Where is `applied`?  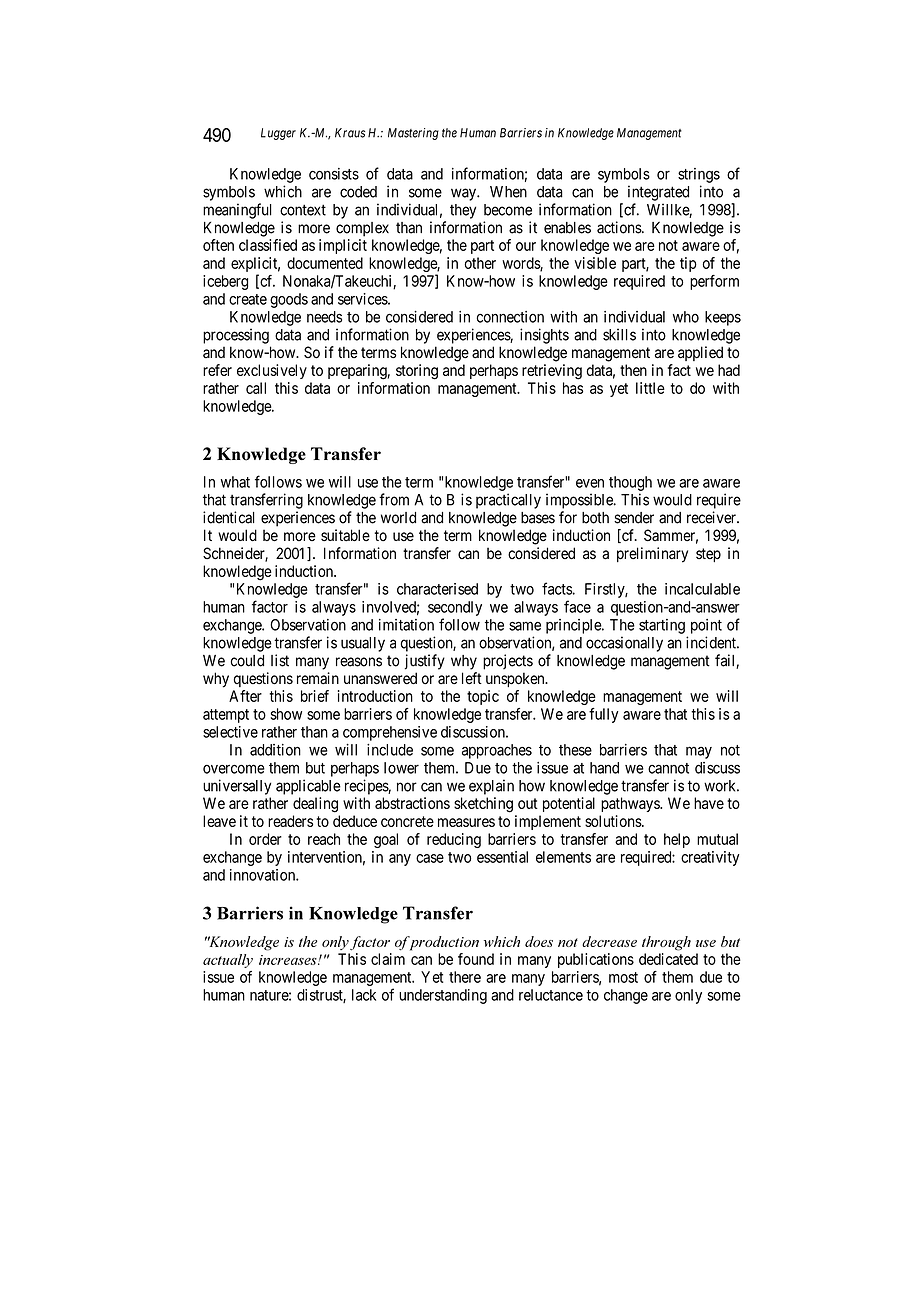
applied is located at coordinates (700, 353).
